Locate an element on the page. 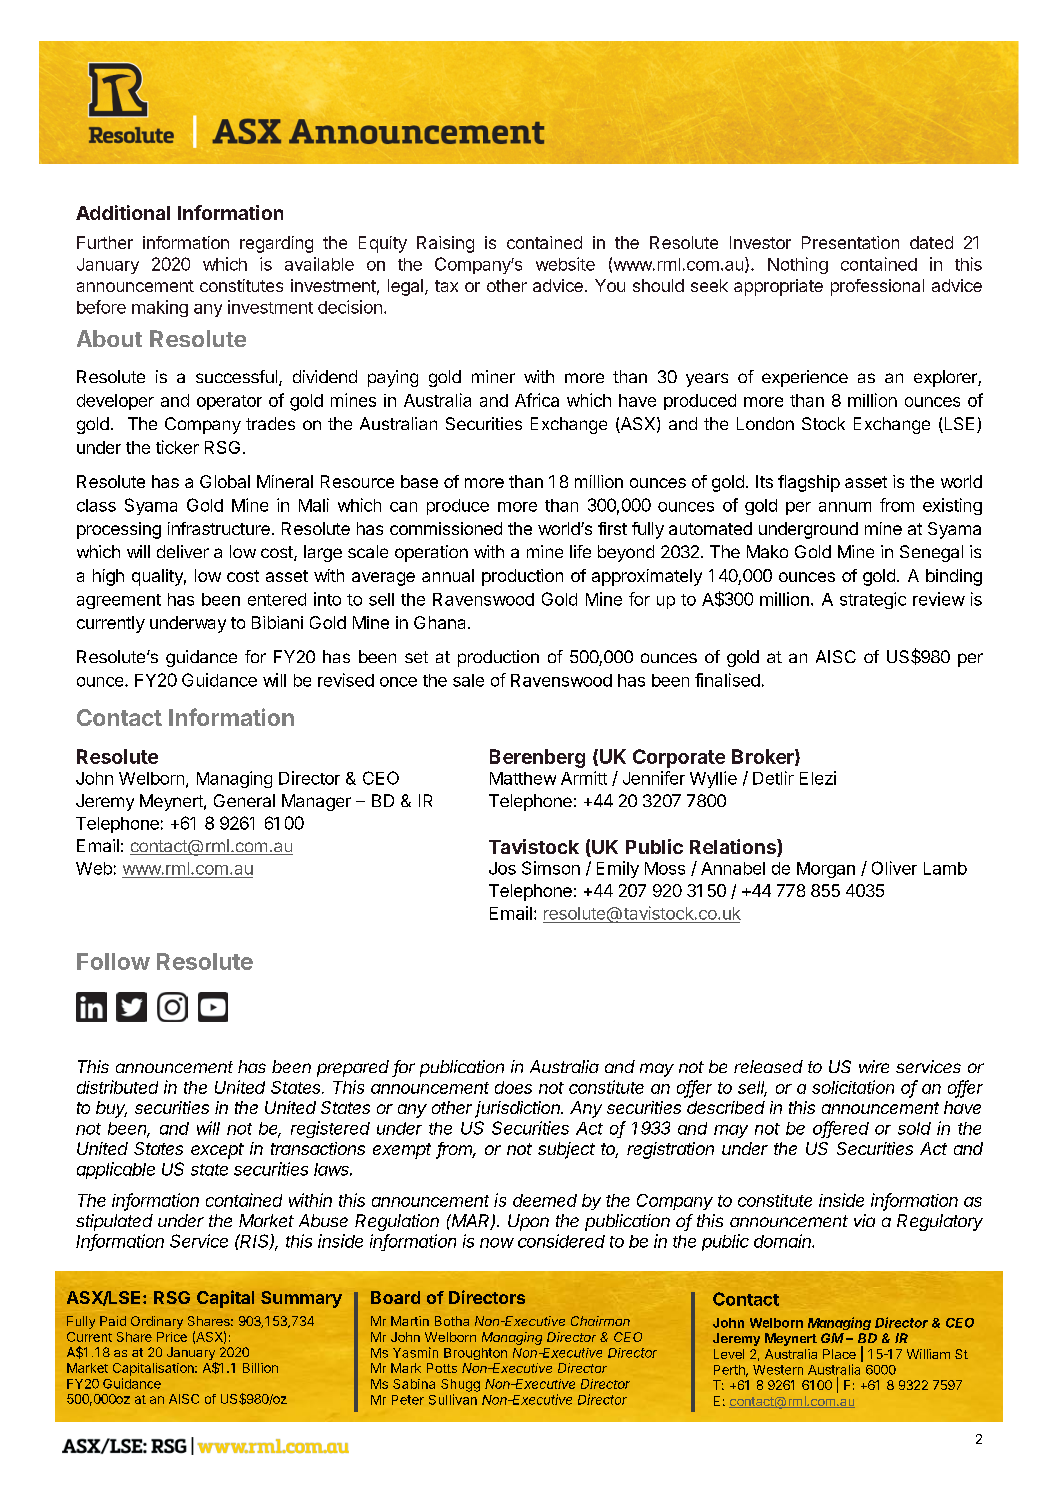 The image size is (1058, 1497). Presentation is located at coordinates (850, 242).
